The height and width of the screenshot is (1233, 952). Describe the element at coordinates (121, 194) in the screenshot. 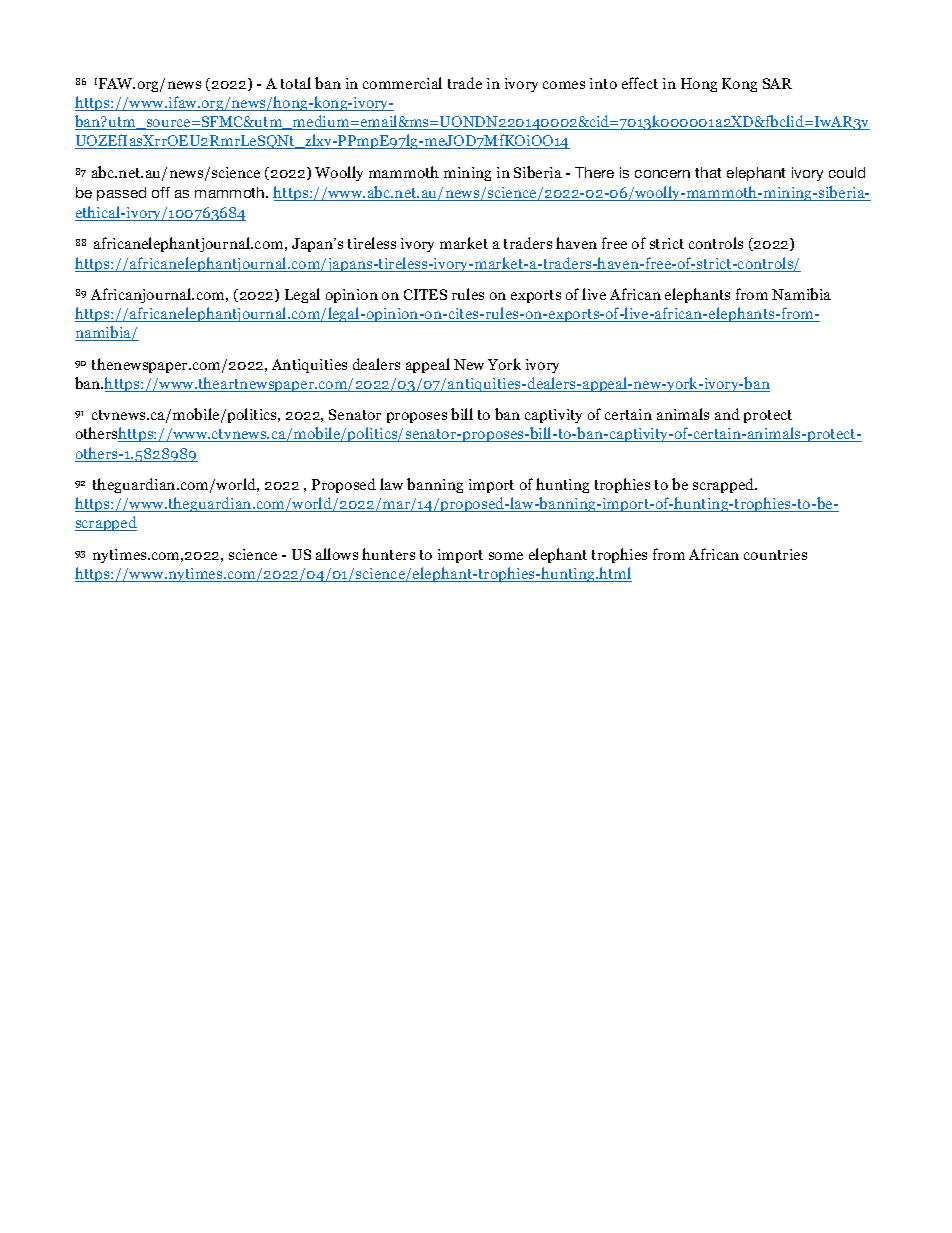

I see `passed` at that location.
